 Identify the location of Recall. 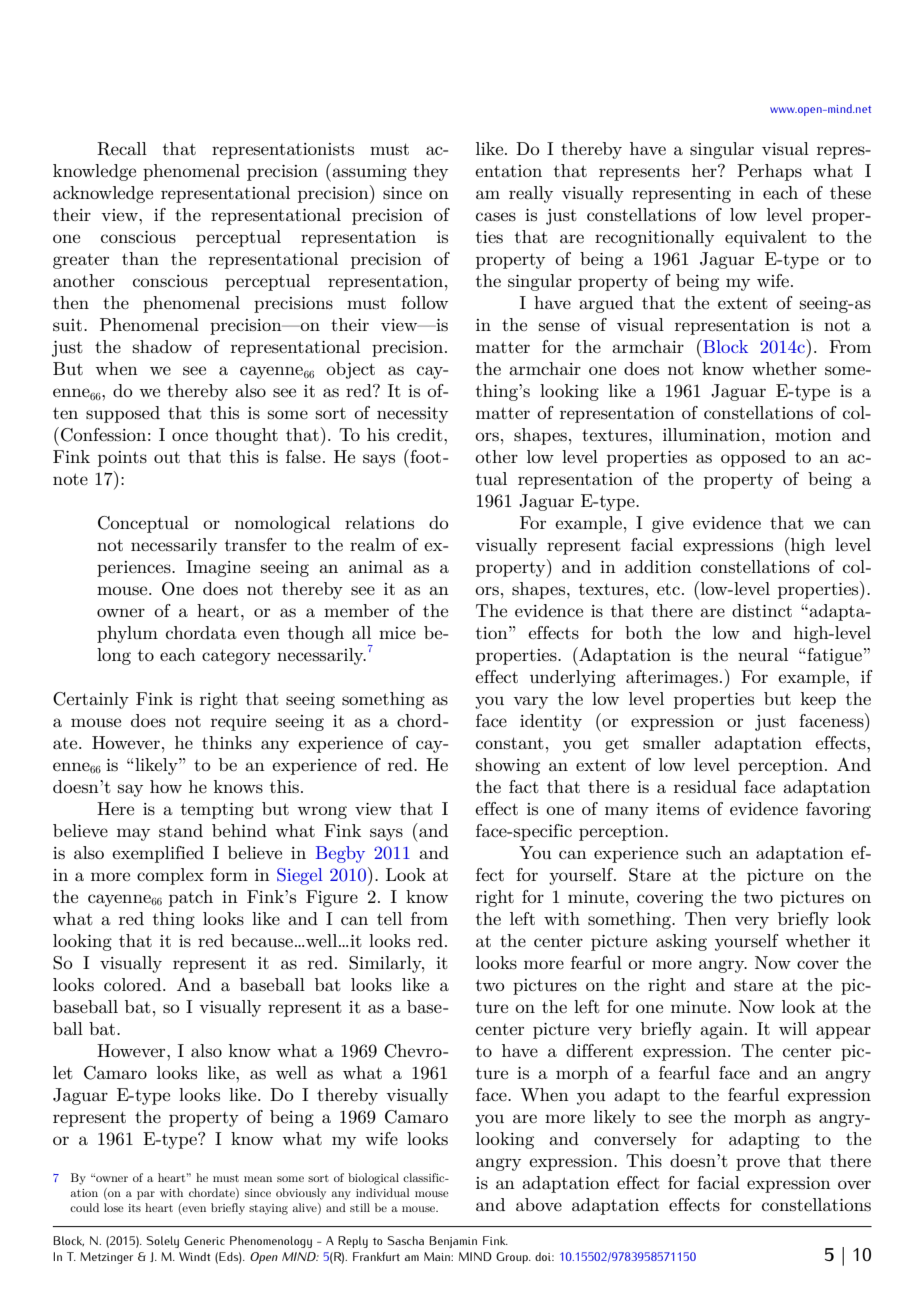
(122, 149).
